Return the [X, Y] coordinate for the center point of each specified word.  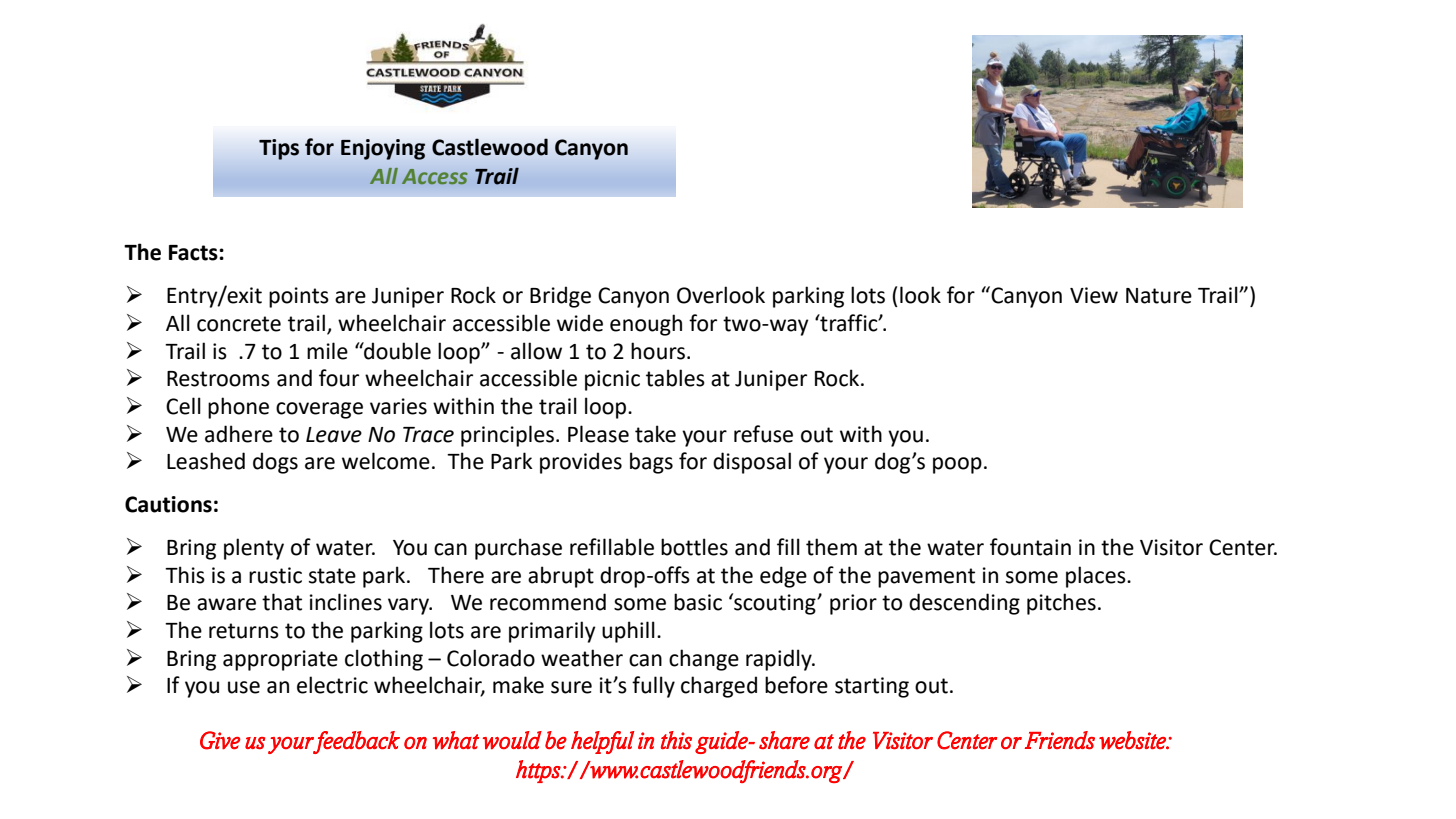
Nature [1159, 296]
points [299, 297]
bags [651, 463]
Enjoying [383, 149]
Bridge [560, 297]
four [339, 378]
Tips [279, 149]
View [1094, 295]
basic [698, 602]
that [282, 602]
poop [957, 465]
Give [220, 740]
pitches [1061, 604]
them [831, 547]
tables [675, 378]
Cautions [168, 504]
